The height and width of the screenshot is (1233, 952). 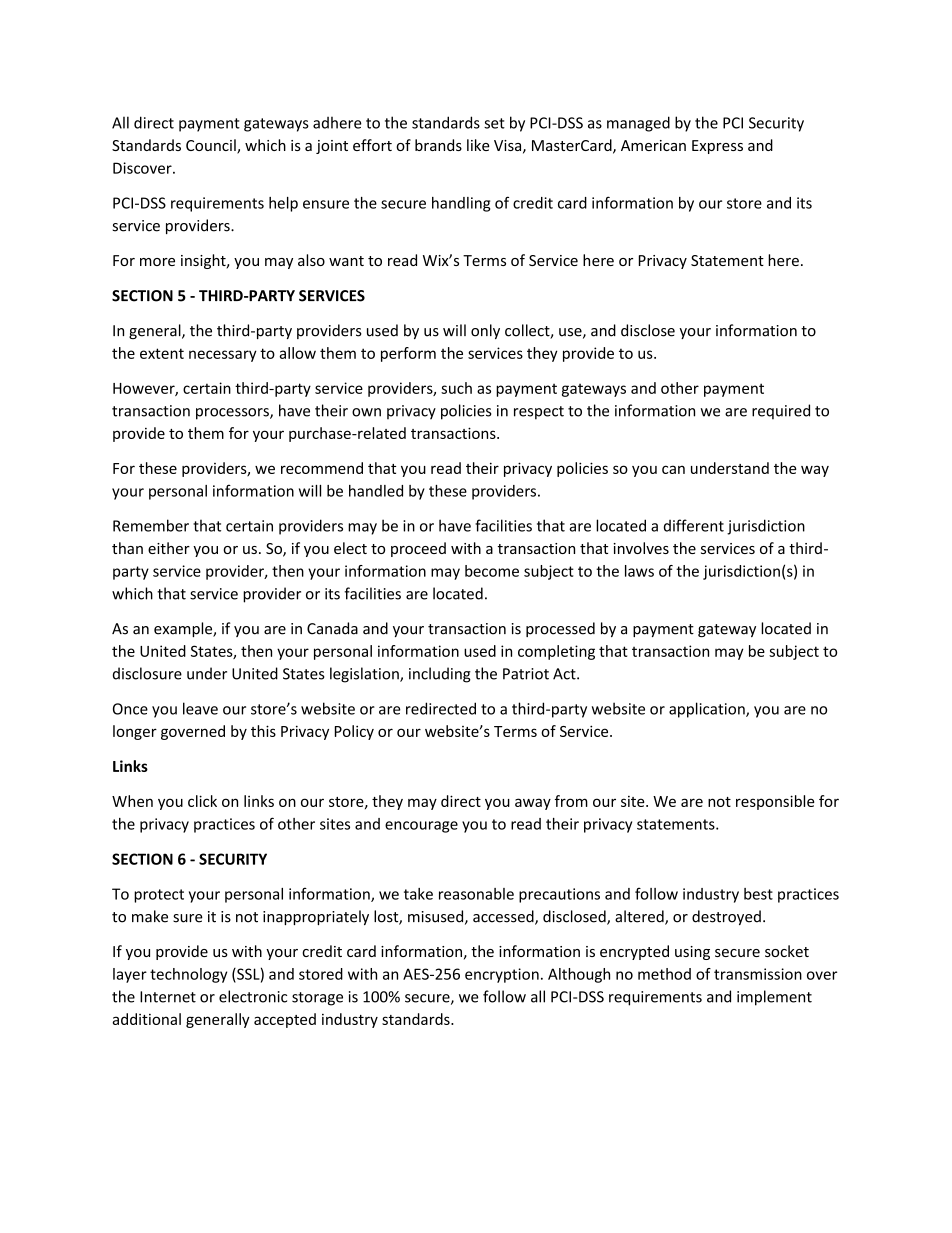 What do you see at coordinates (717, 147) in the screenshot?
I see `Express` at bounding box center [717, 147].
